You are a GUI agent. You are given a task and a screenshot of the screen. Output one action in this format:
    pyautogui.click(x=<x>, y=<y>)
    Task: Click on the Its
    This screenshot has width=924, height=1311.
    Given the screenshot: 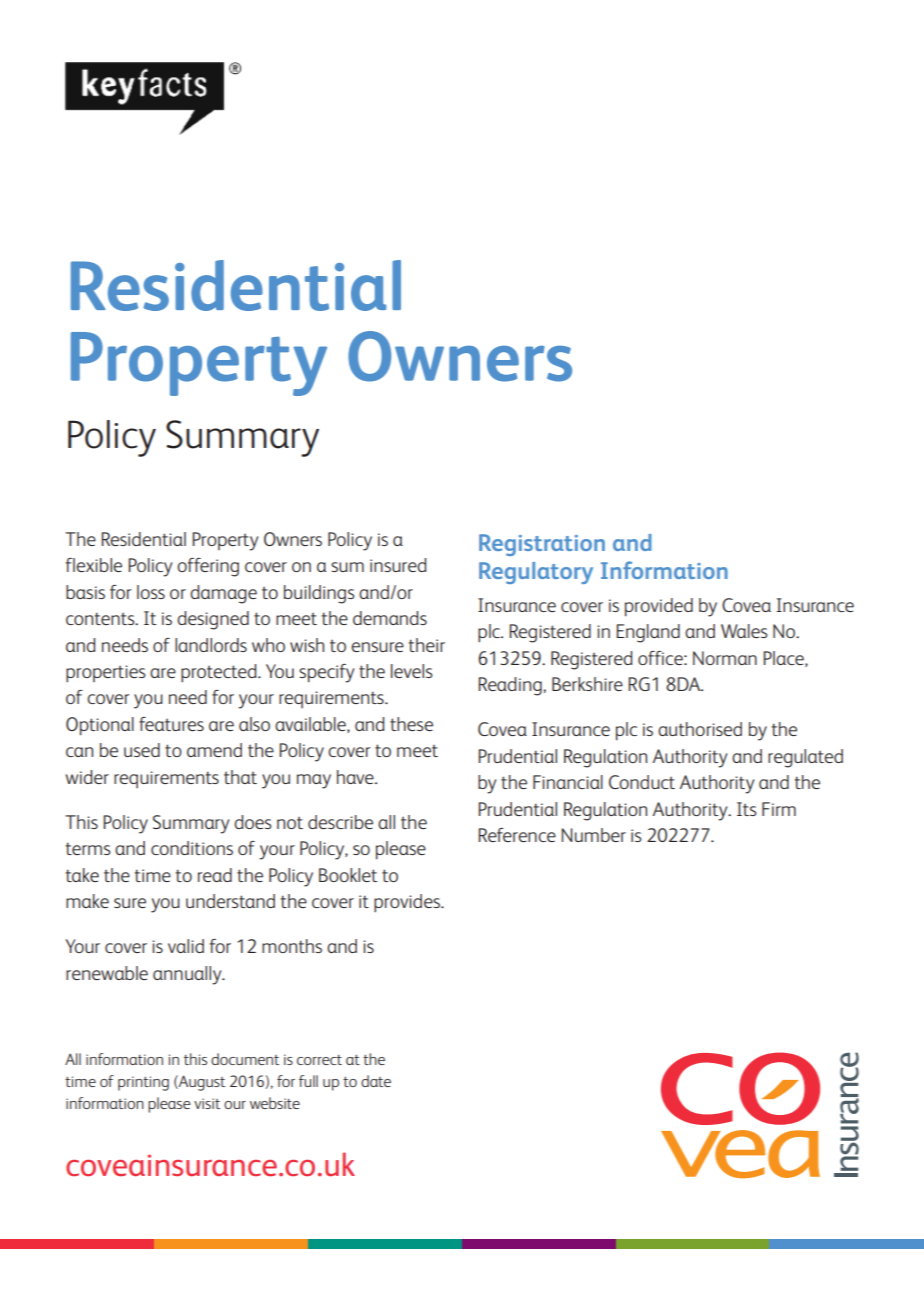 What is the action you would take?
    pyautogui.click(x=747, y=809)
